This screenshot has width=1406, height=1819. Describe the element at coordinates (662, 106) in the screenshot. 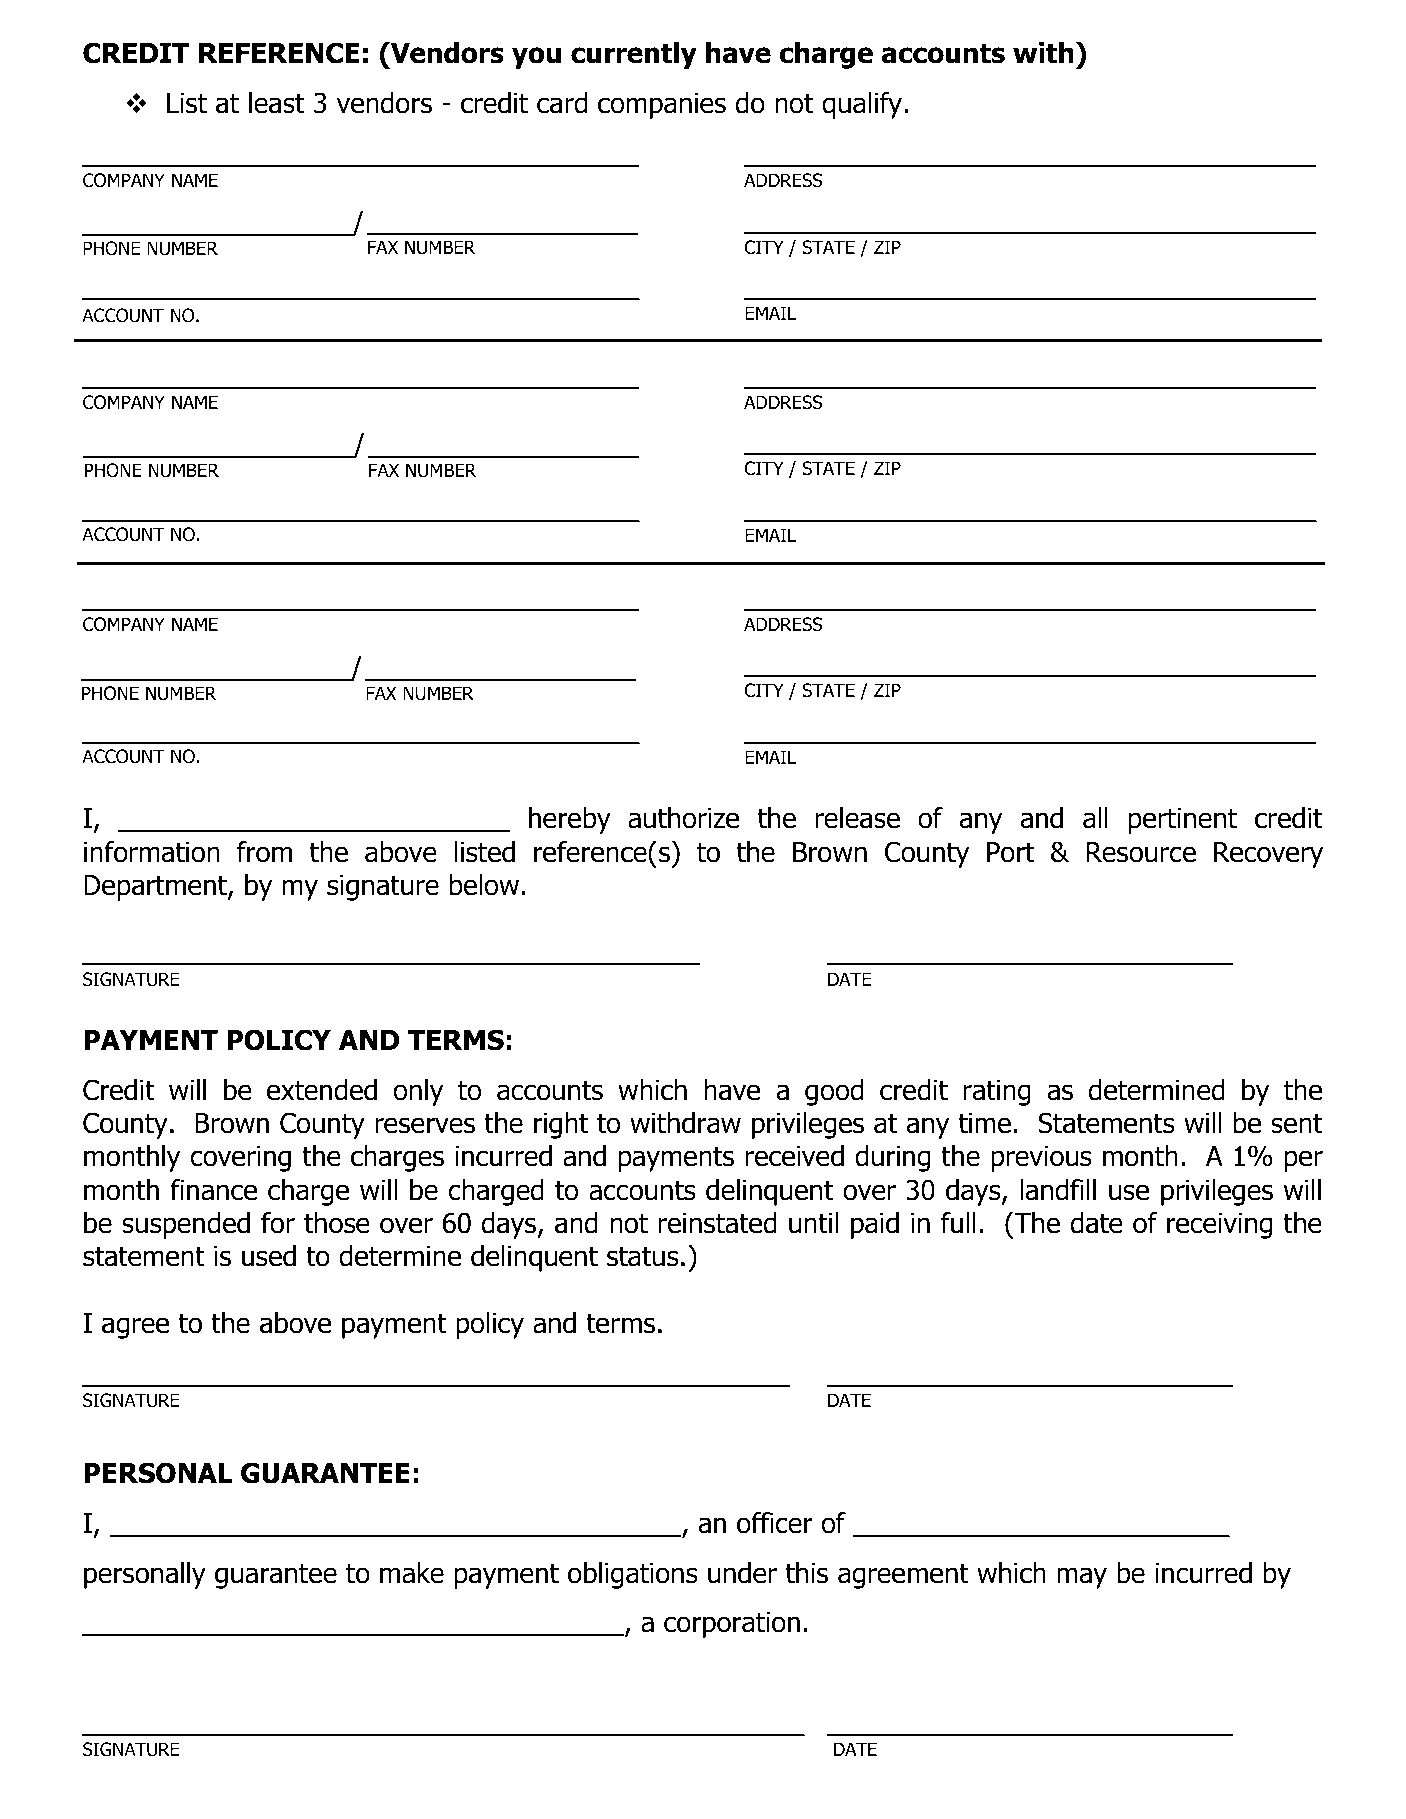

I see `companies` at that location.
